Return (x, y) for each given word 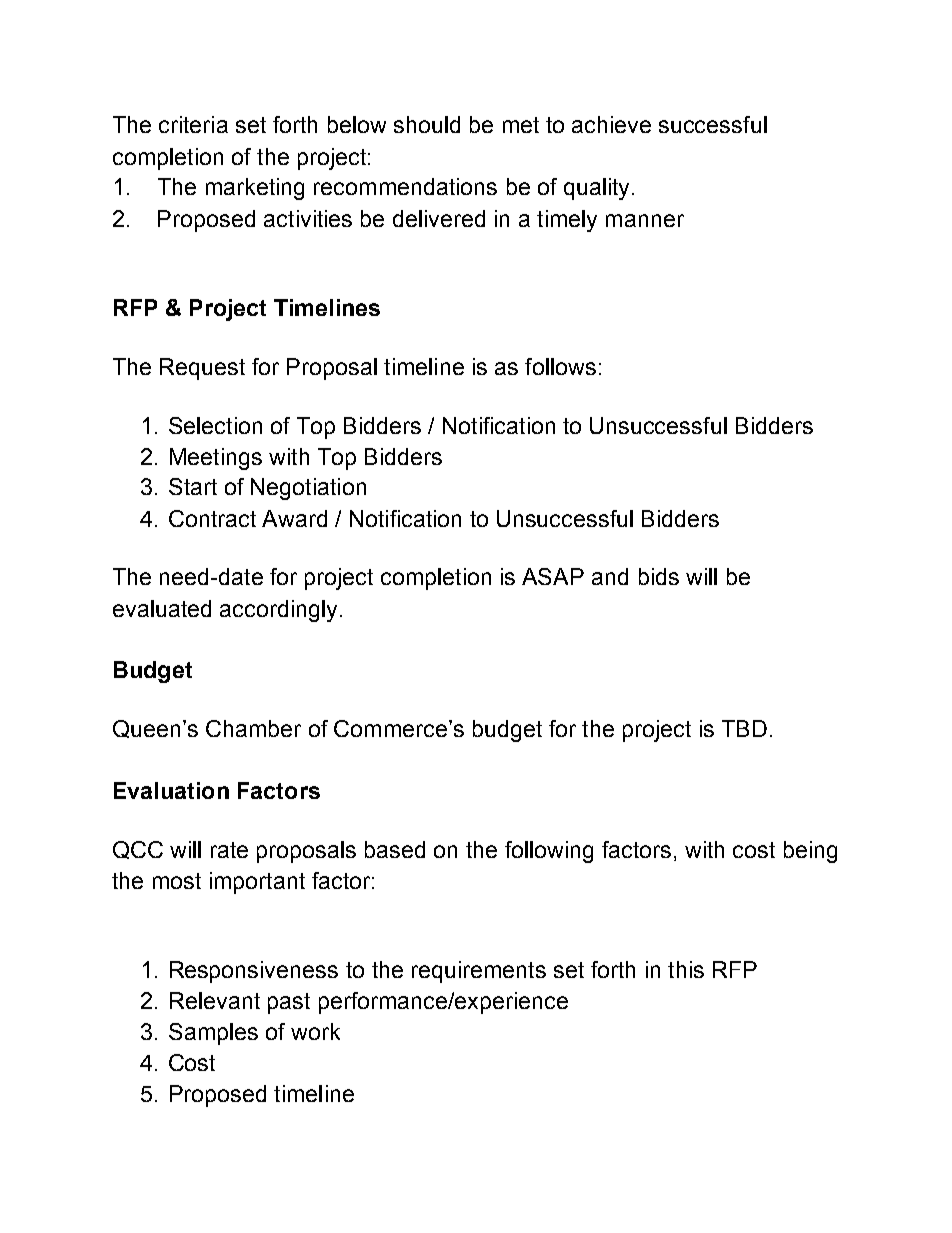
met (521, 125)
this (686, 969)
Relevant (215, 1000)
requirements (479, 972)
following (549, 852)
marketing (255, 189)
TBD (744, 728)
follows (560, 366)
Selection (215, 425)
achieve (611, 124)
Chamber (253, 728)
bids (659, 576)
